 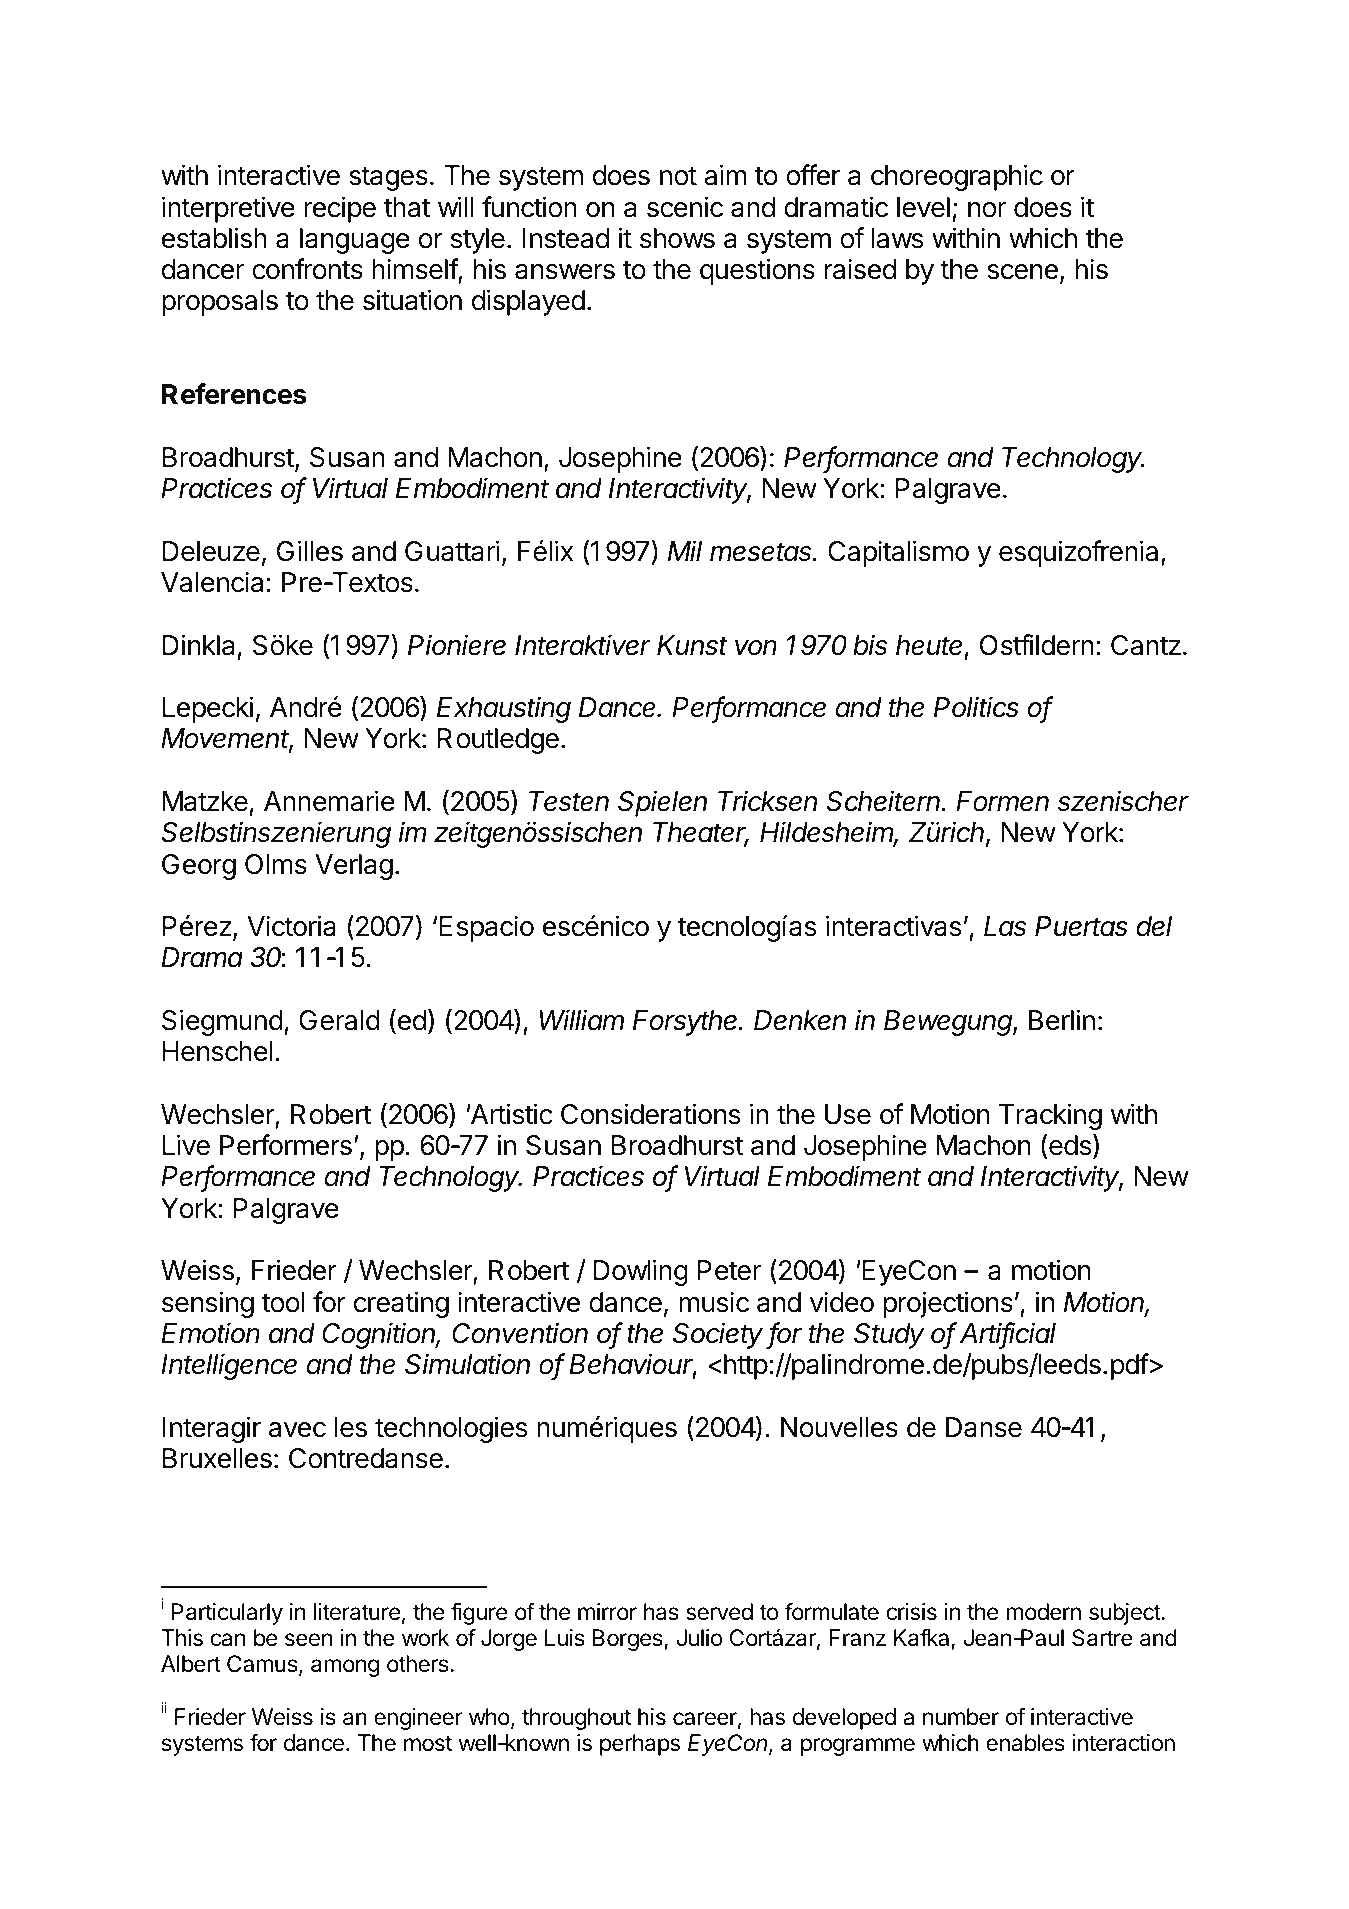 What do you see at coordinates (987, 210) in the page?
I see `nor` at bounding box center [987, 210].
